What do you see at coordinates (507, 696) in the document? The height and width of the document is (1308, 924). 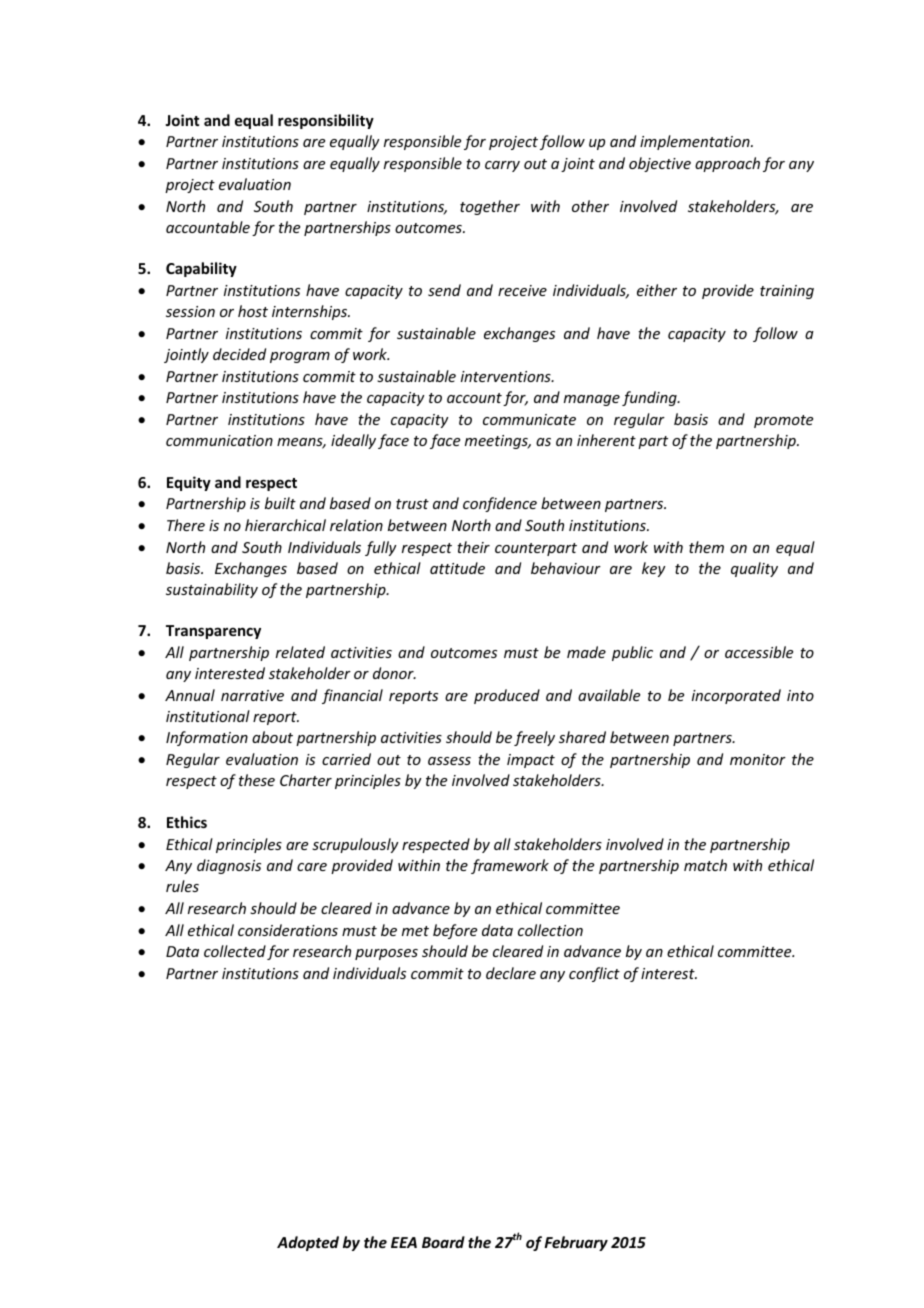 I see `produced` at bounding box center [507, 696].
